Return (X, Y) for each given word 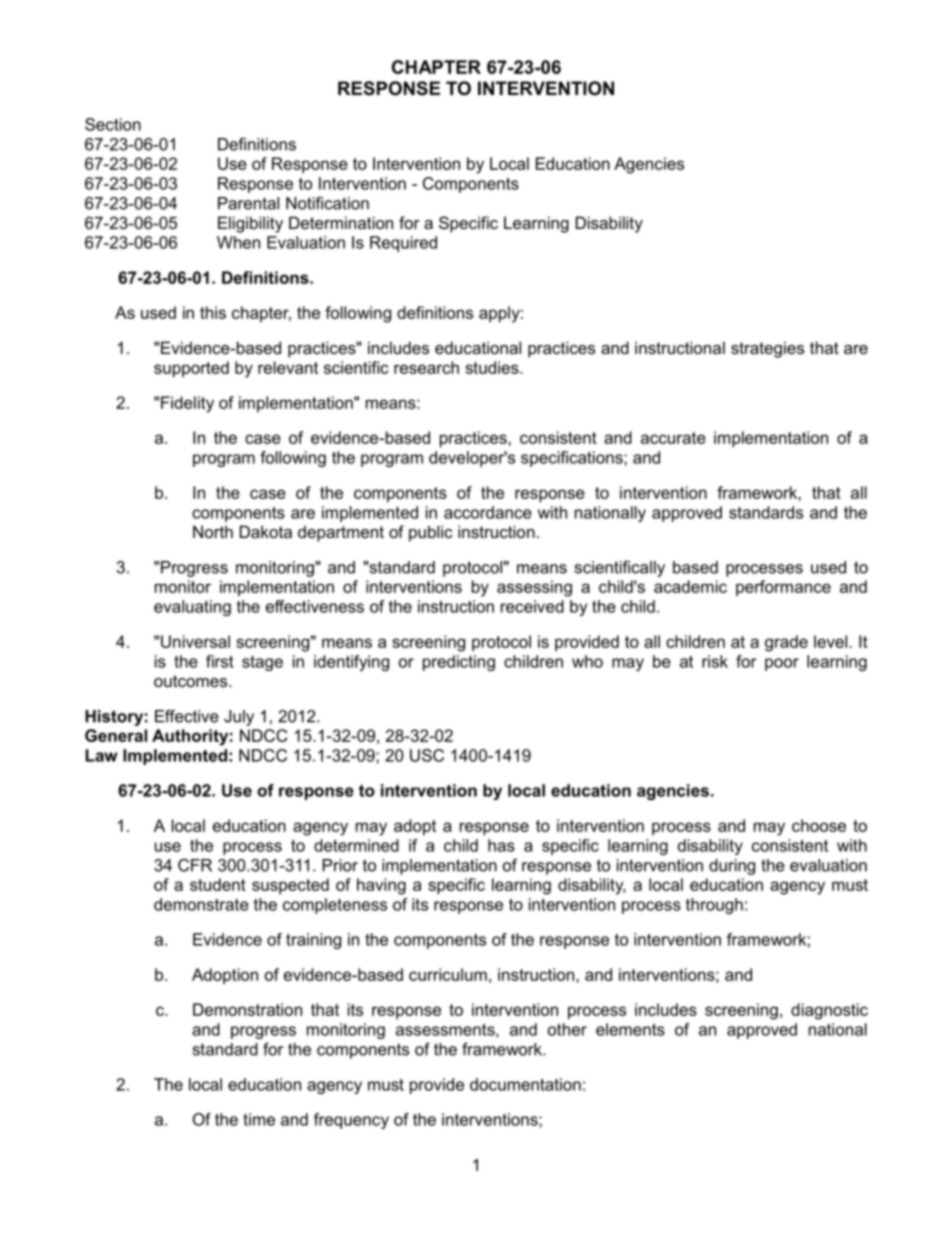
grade (786, 643)
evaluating (192, 608)
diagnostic (829, 1011)
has (501, 845)
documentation (525, 1084)
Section (113, 124)
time (259, 1119)
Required (403, 244)
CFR (195, 865)
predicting (459, 663)
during (732, 867)
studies (493, 367)
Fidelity (187, 404)
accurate (673, 438)
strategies (767, 349)
